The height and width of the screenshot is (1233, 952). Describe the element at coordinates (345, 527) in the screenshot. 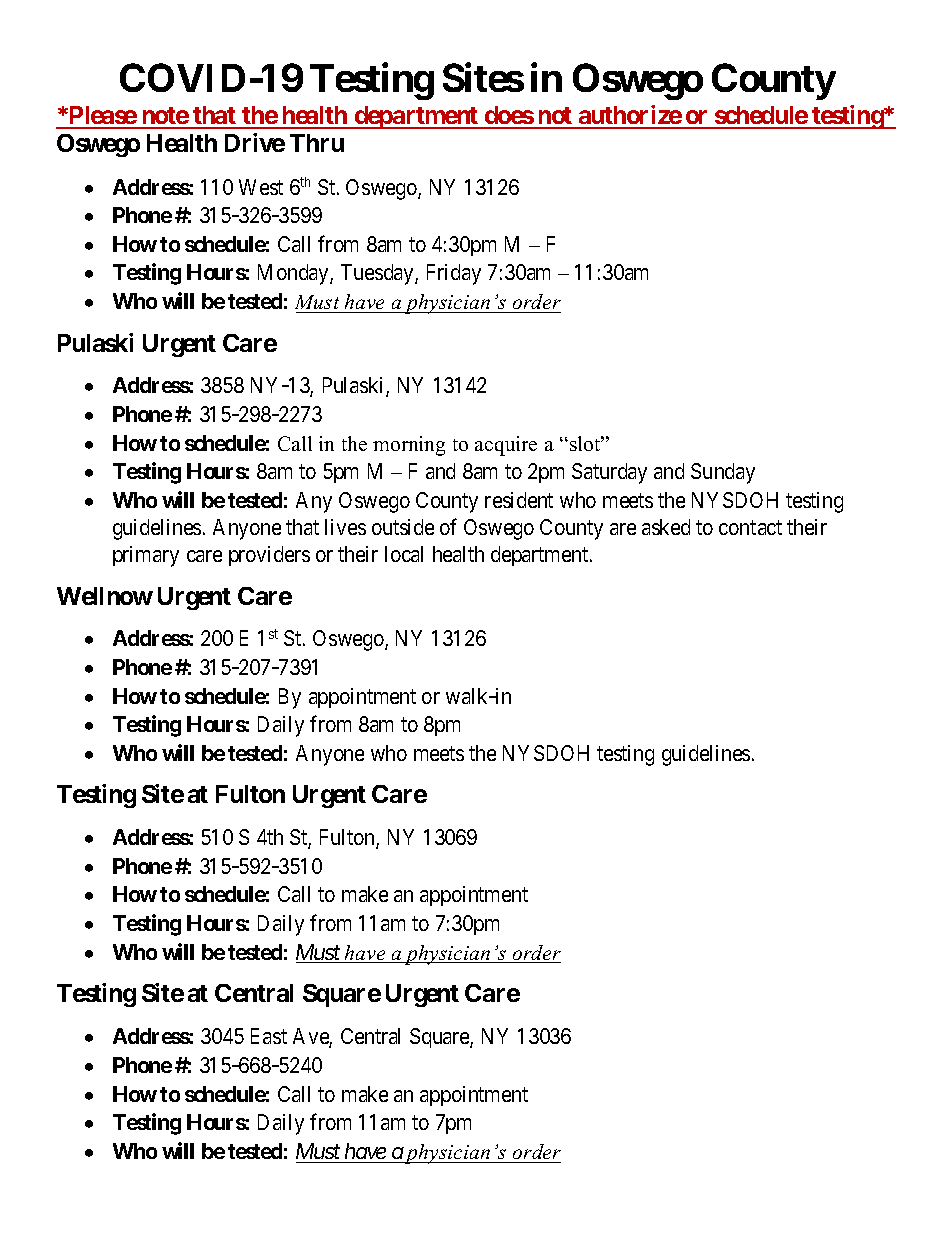

I see `lives` at that location.
